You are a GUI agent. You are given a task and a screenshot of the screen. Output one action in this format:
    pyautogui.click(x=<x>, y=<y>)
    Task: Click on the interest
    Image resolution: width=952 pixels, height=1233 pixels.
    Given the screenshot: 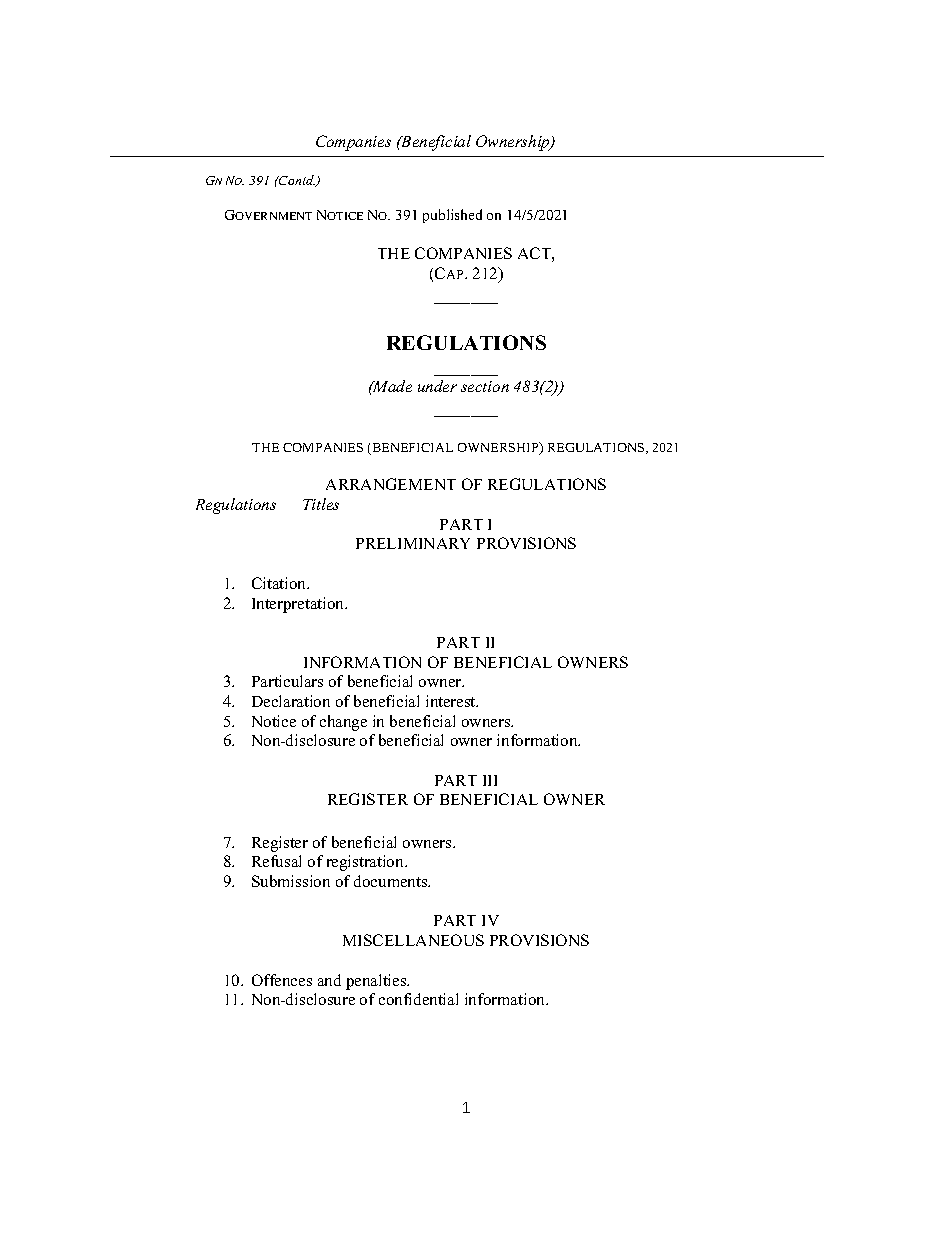 What is the action you would take?
    pyautogui.click(x=452, y=701)
